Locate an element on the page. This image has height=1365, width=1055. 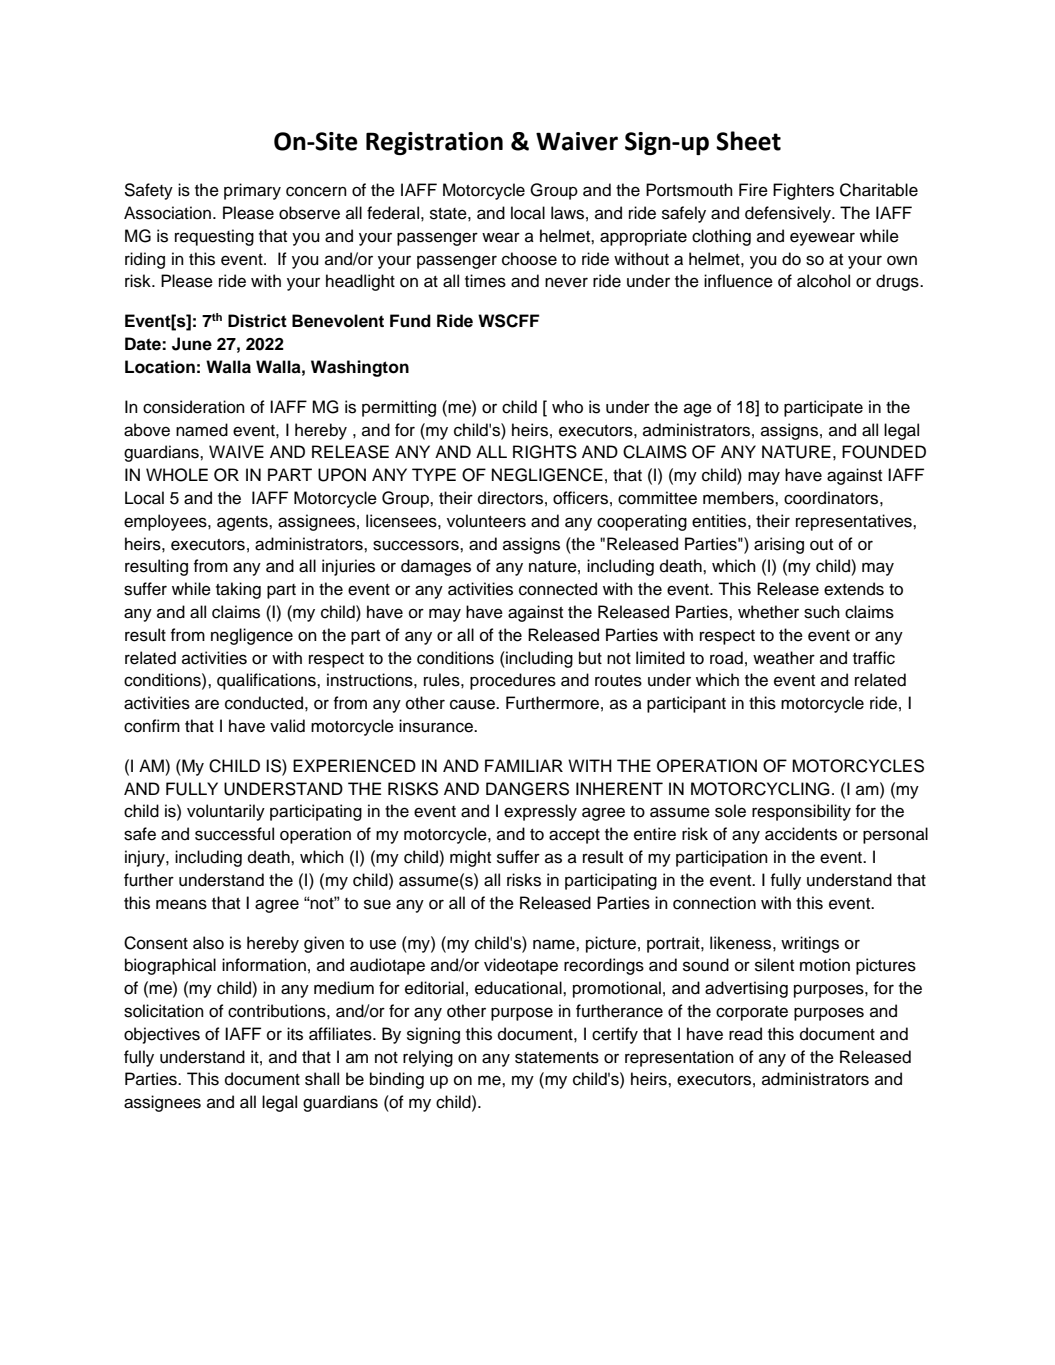
primary is located at coordinates (252, 191).
